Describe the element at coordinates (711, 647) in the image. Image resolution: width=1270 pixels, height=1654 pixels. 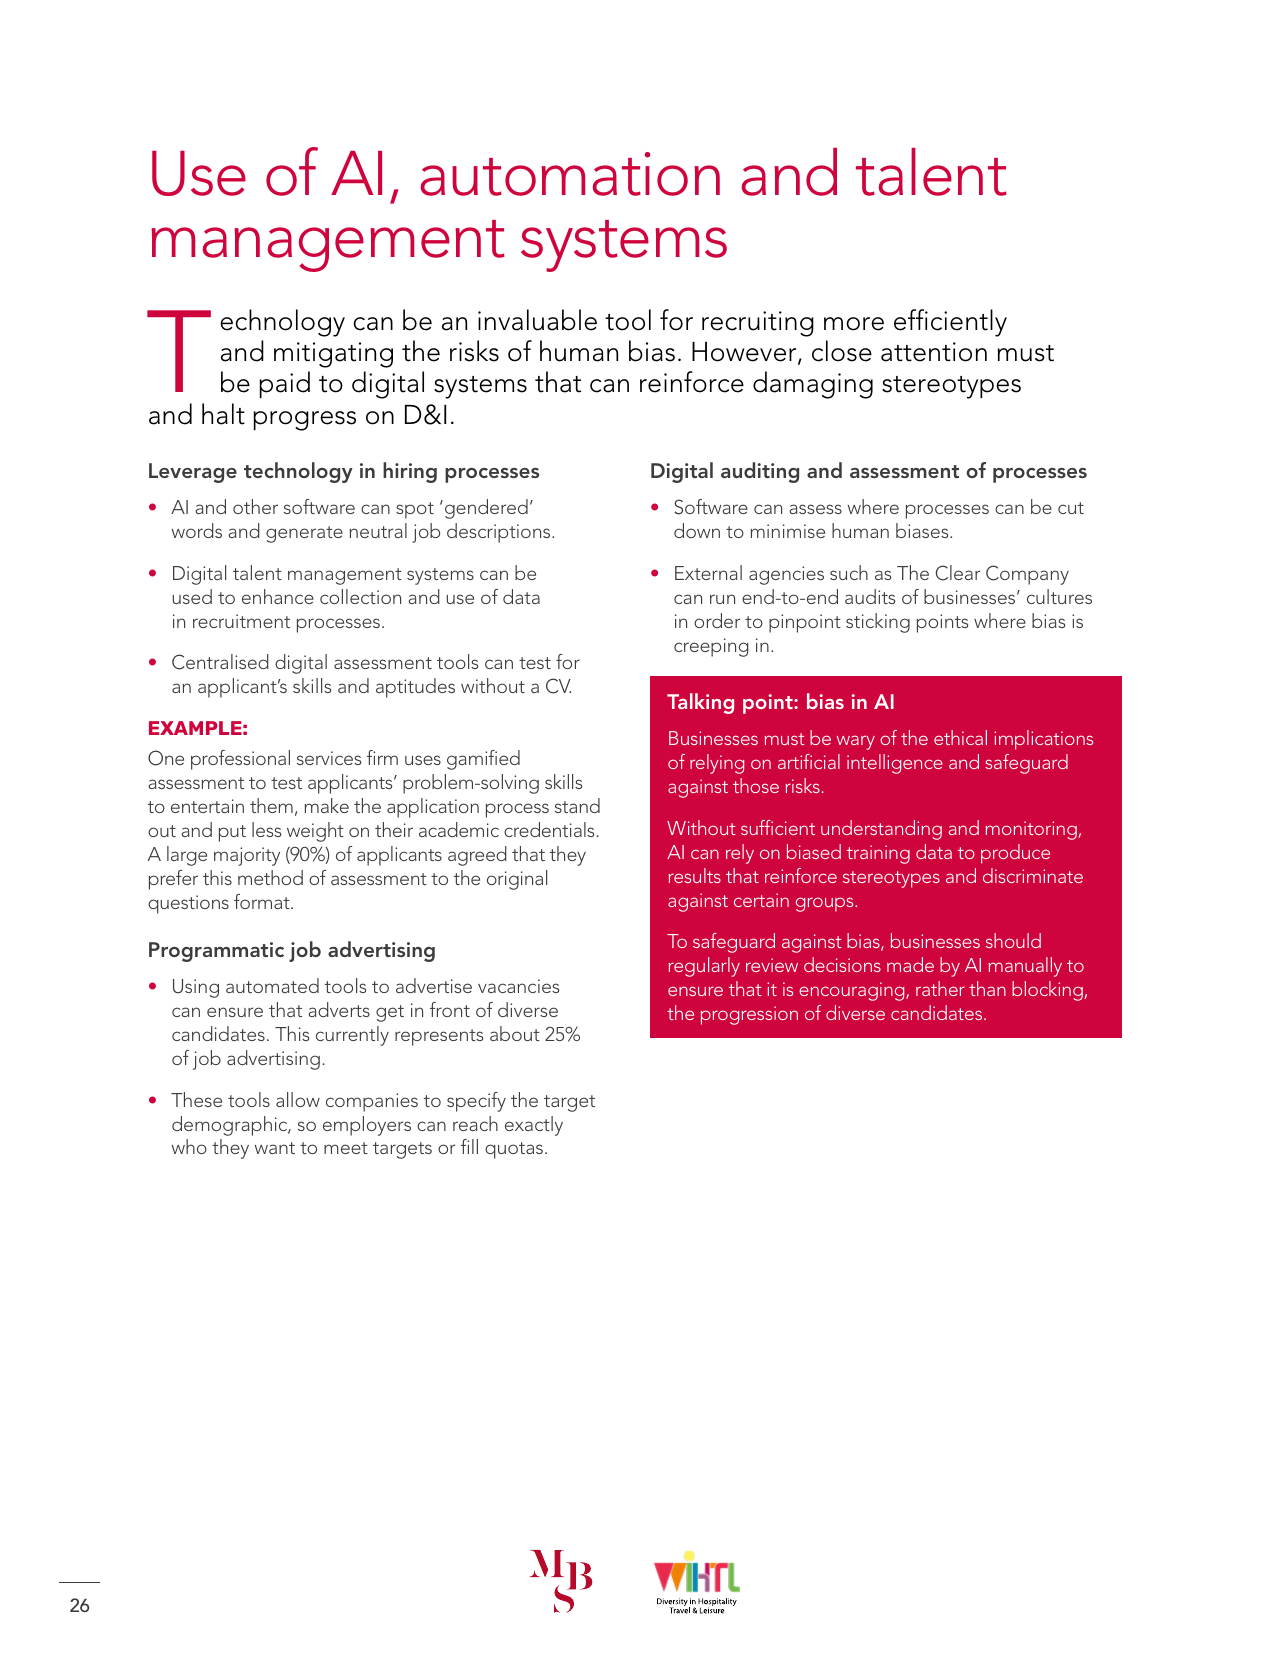
I see `creeping` at that location.
